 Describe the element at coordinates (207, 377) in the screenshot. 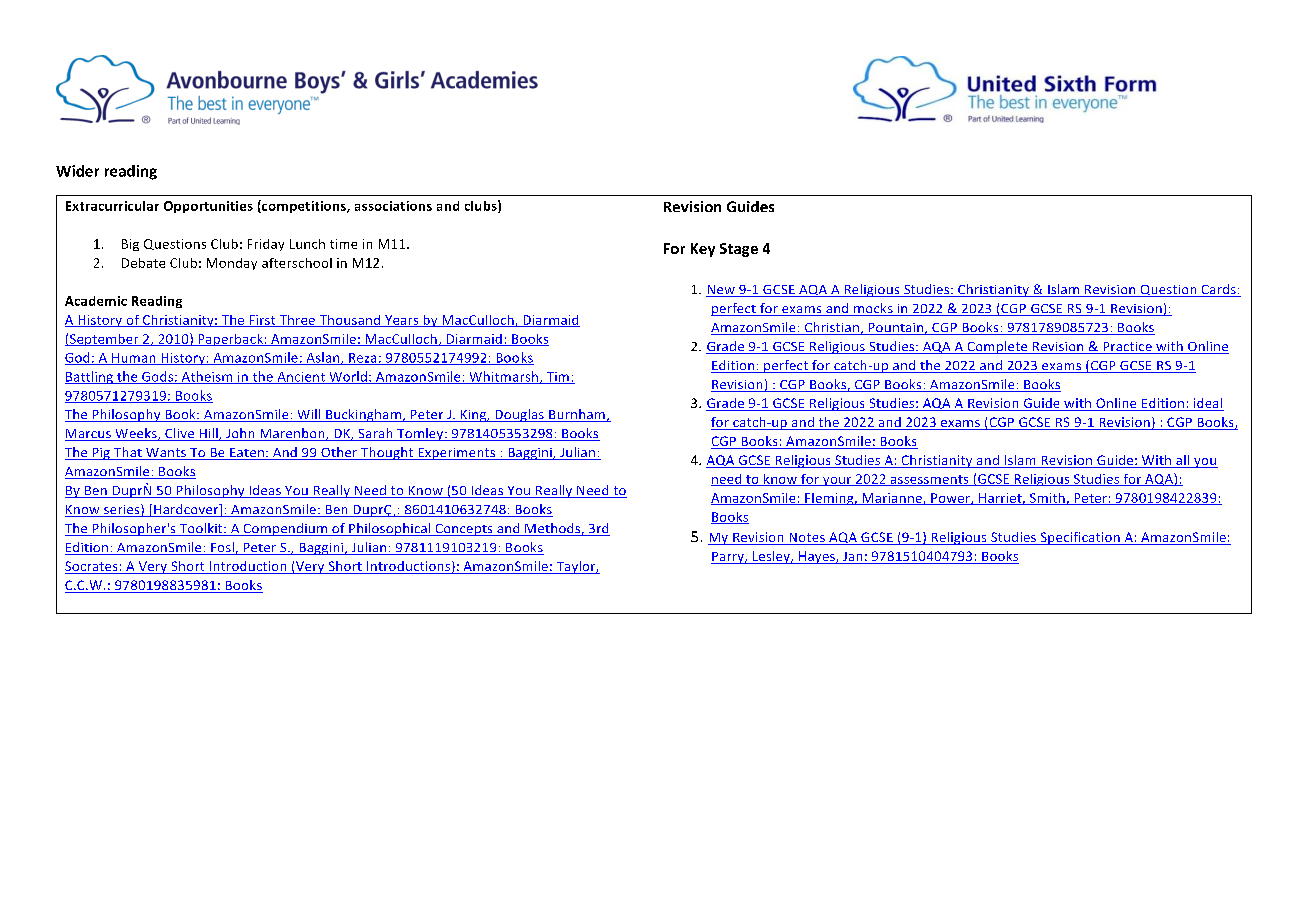

I see `Atheism` at that location.
